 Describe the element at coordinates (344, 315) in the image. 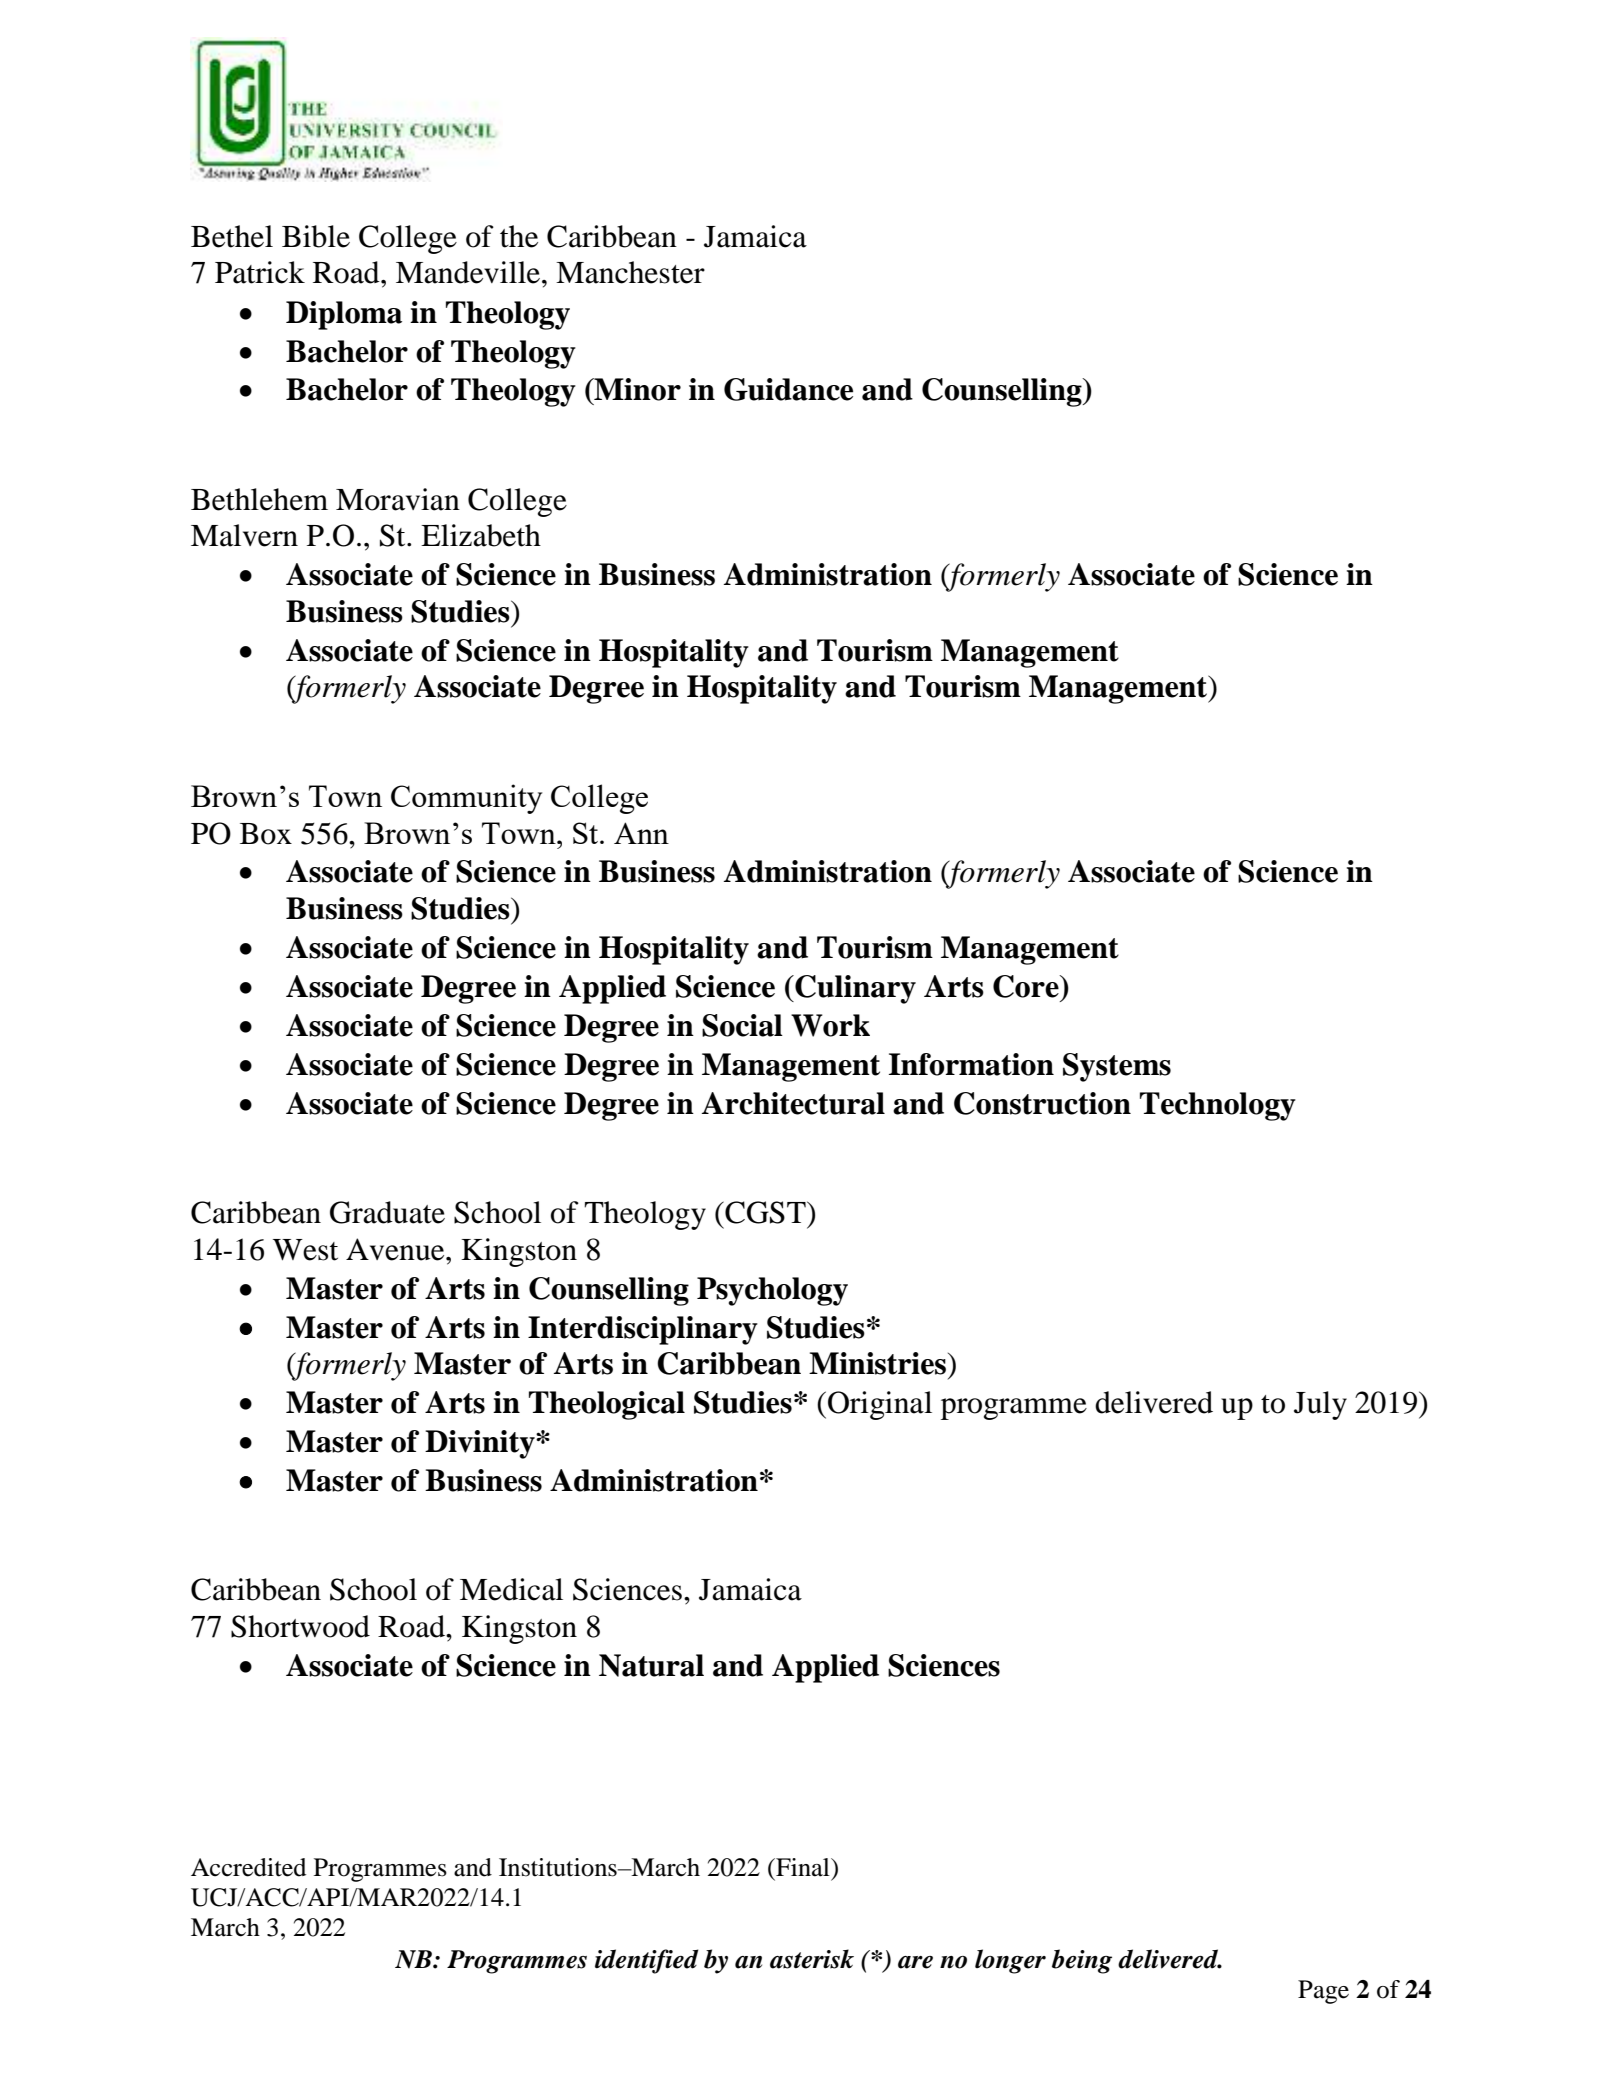

I see `Diploma` at that location.
